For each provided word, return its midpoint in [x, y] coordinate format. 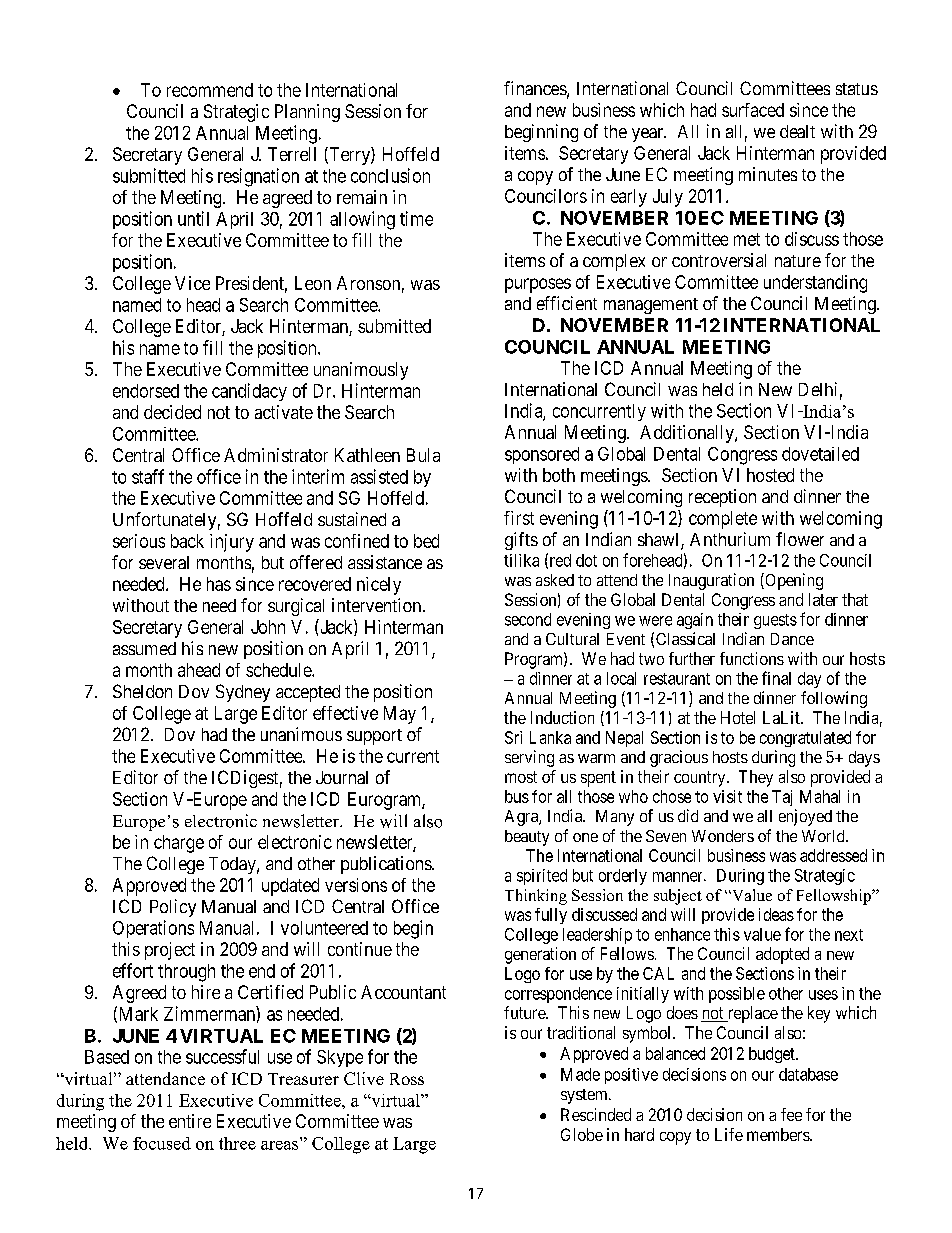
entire [190, 1121]
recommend [210, 90]
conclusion [390, 175]
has [219, 584]
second [528, 619]
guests [775, 621]
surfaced [753, 110]
